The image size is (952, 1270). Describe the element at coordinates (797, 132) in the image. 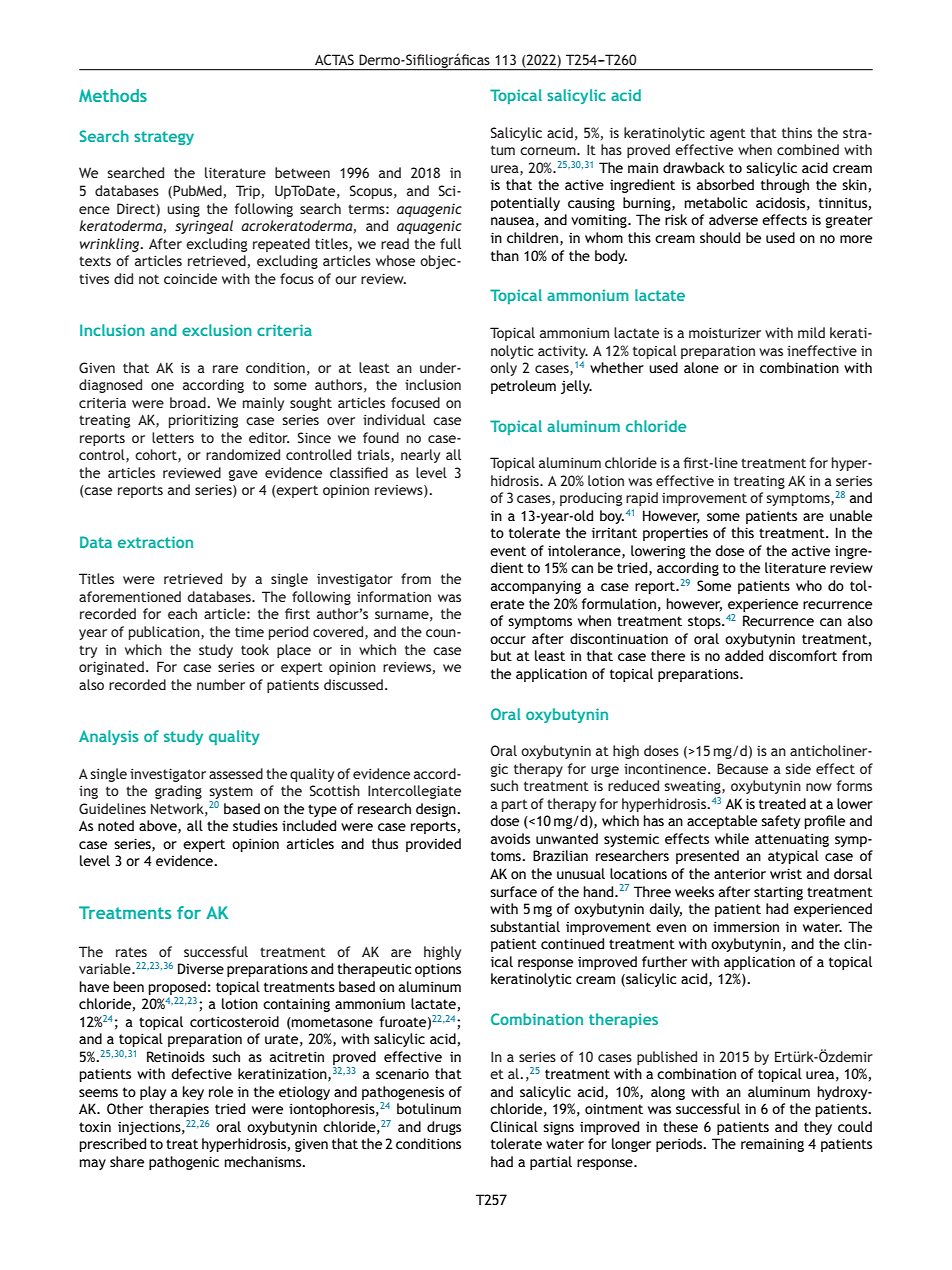

I see `thins` at that location.
